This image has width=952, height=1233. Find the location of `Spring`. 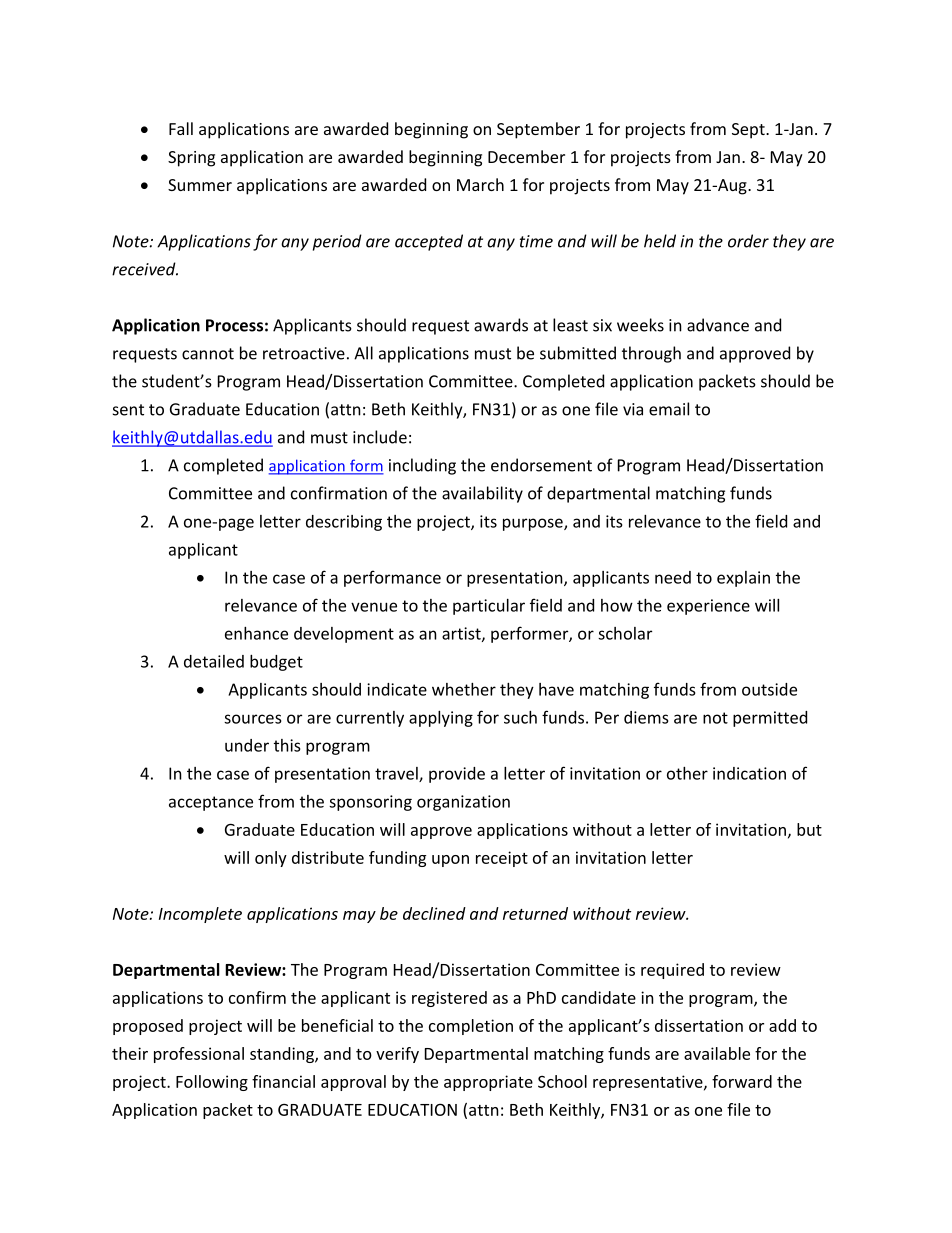

Spring is located at coordinates (191, 159).
